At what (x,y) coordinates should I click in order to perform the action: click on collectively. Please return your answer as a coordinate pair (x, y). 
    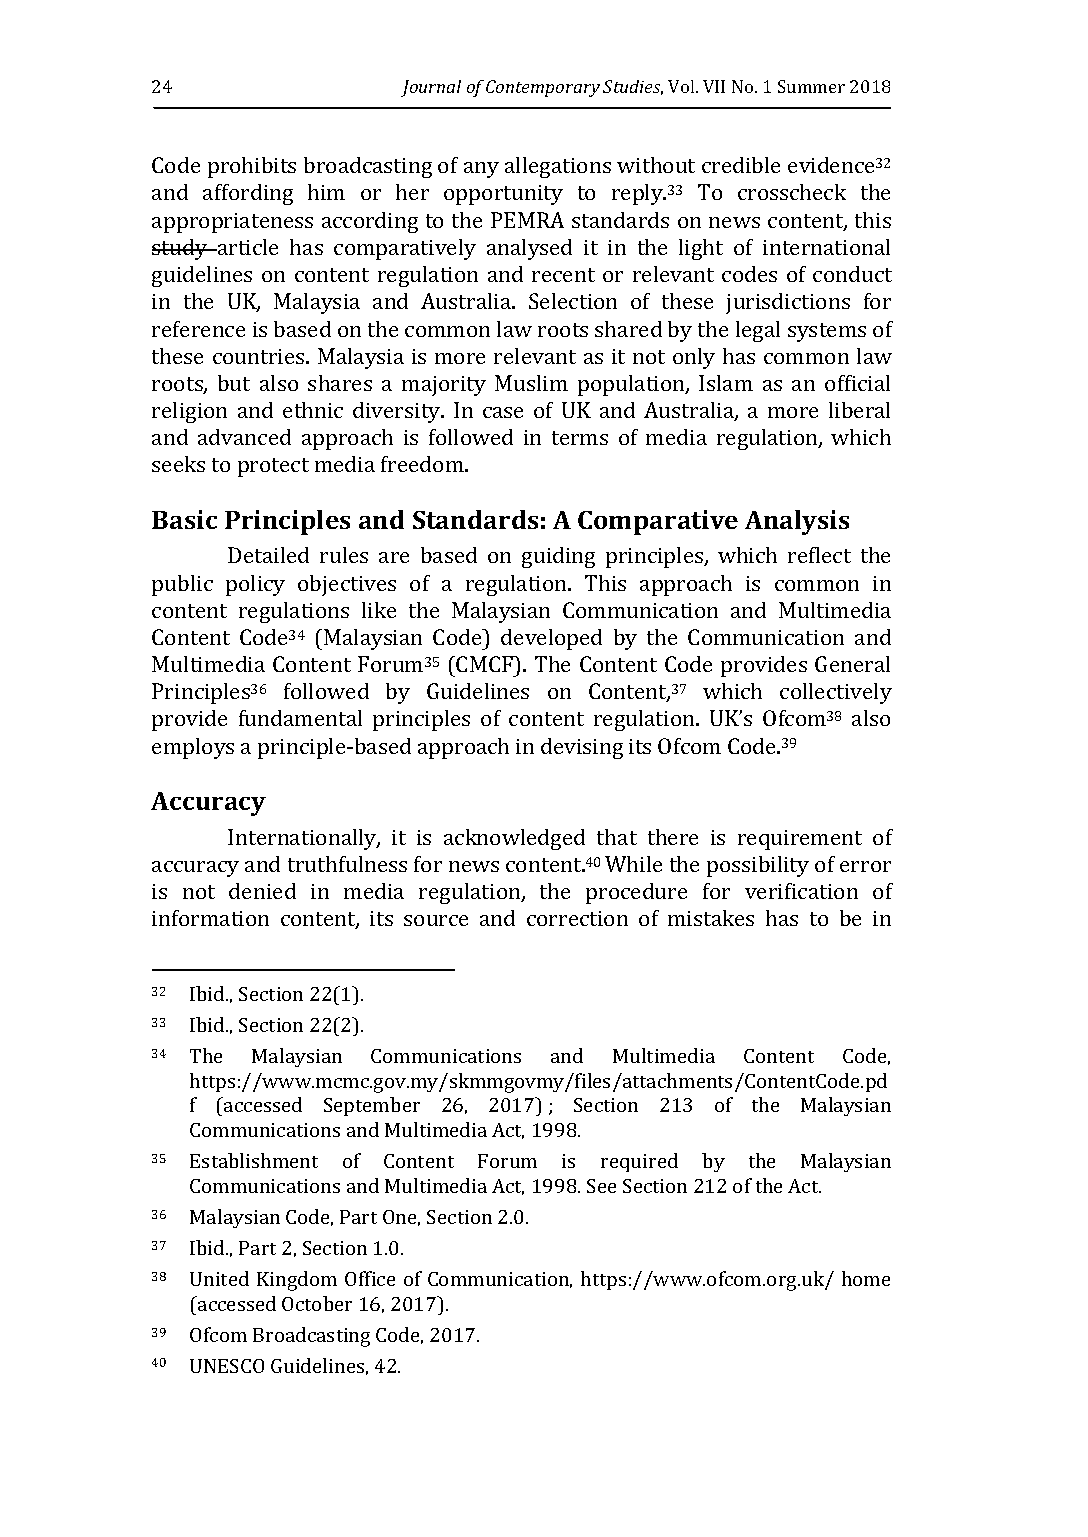
    Looking at the image, I should click on (836, 693).
